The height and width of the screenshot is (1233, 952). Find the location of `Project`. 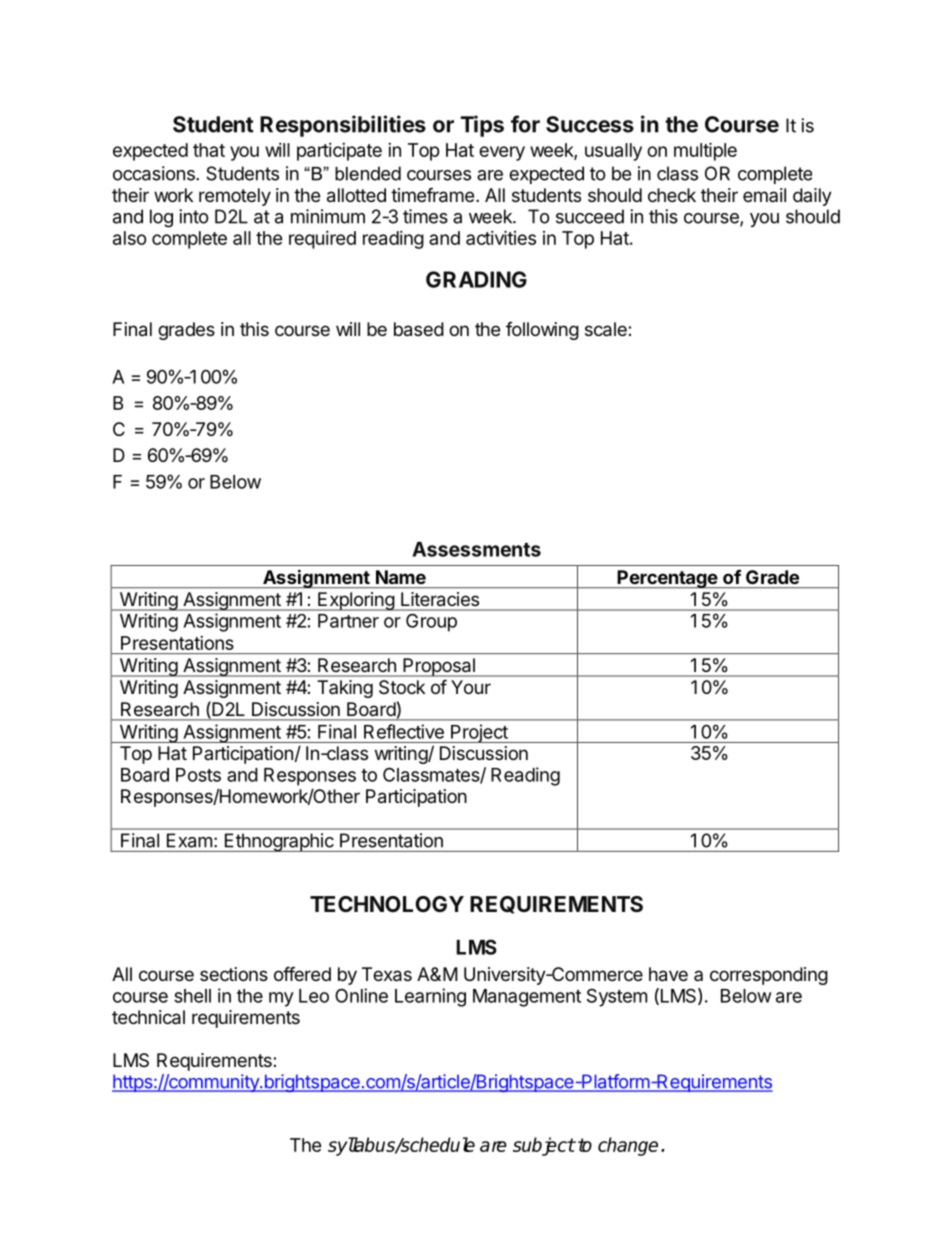

Project is located at coordinates (479, 733).
